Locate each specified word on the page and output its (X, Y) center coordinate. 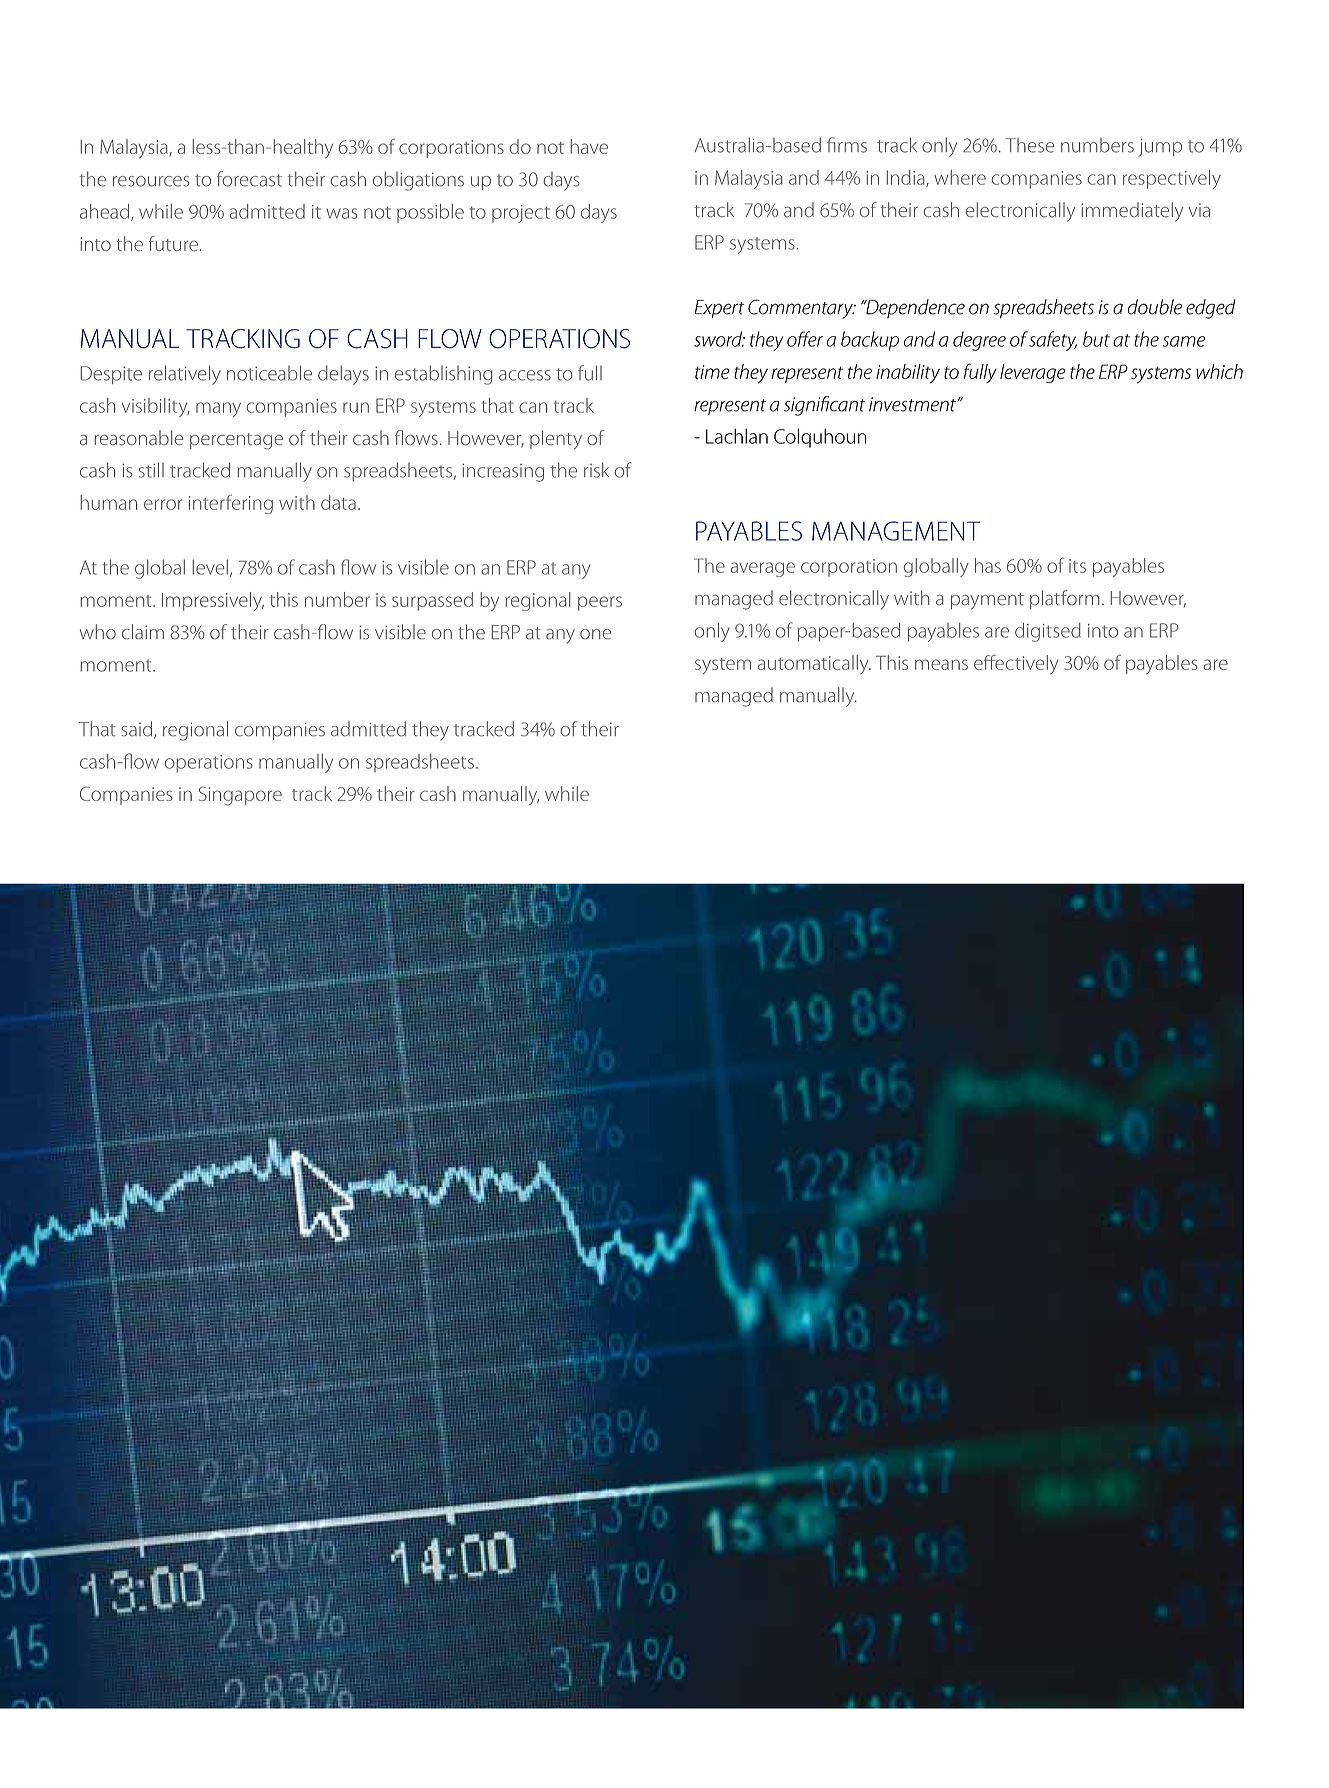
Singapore (240, 796)
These (1029, 145)
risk (596, 470)
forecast (249, 179)
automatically (814, 664)
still (151, 470)
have (589, 146)
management (896, 531)
